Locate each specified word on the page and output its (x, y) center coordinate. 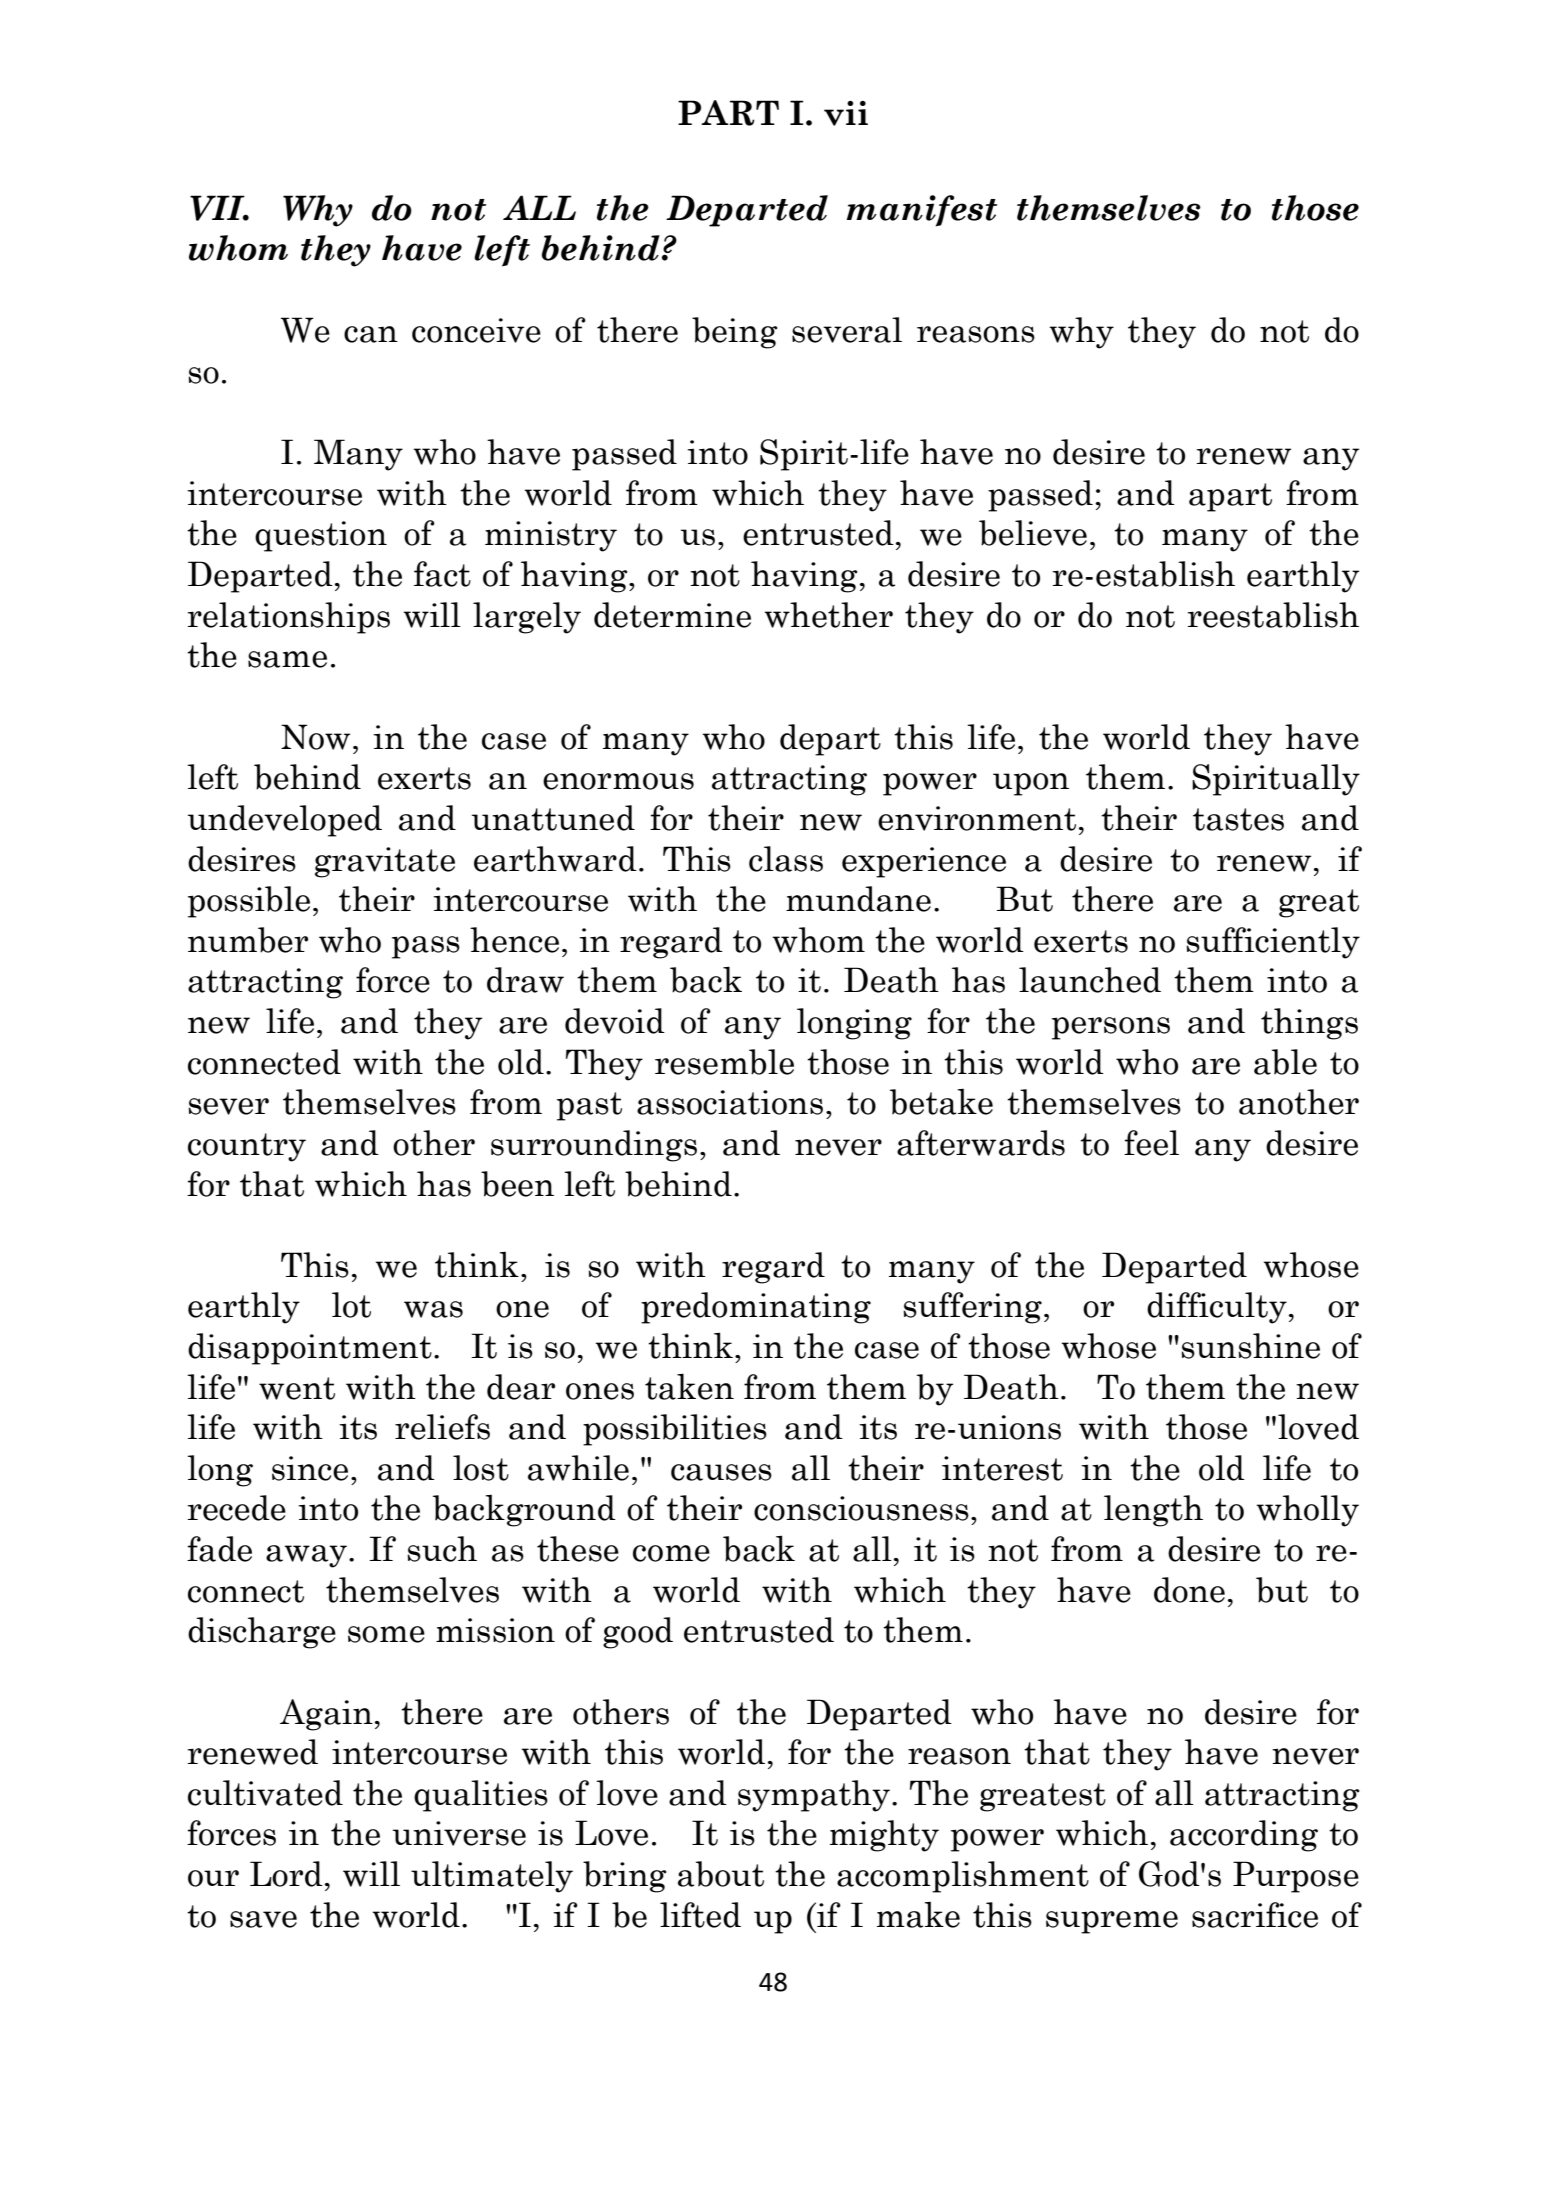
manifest (921, 211)
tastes (1238, 819)
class (786, 859)
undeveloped (285, 821)
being (735, 333)
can (371, 334)
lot (351, 1305)
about (721, 1874)
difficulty (1217, 1308)
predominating (756, 1308)
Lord (286, 1874)
